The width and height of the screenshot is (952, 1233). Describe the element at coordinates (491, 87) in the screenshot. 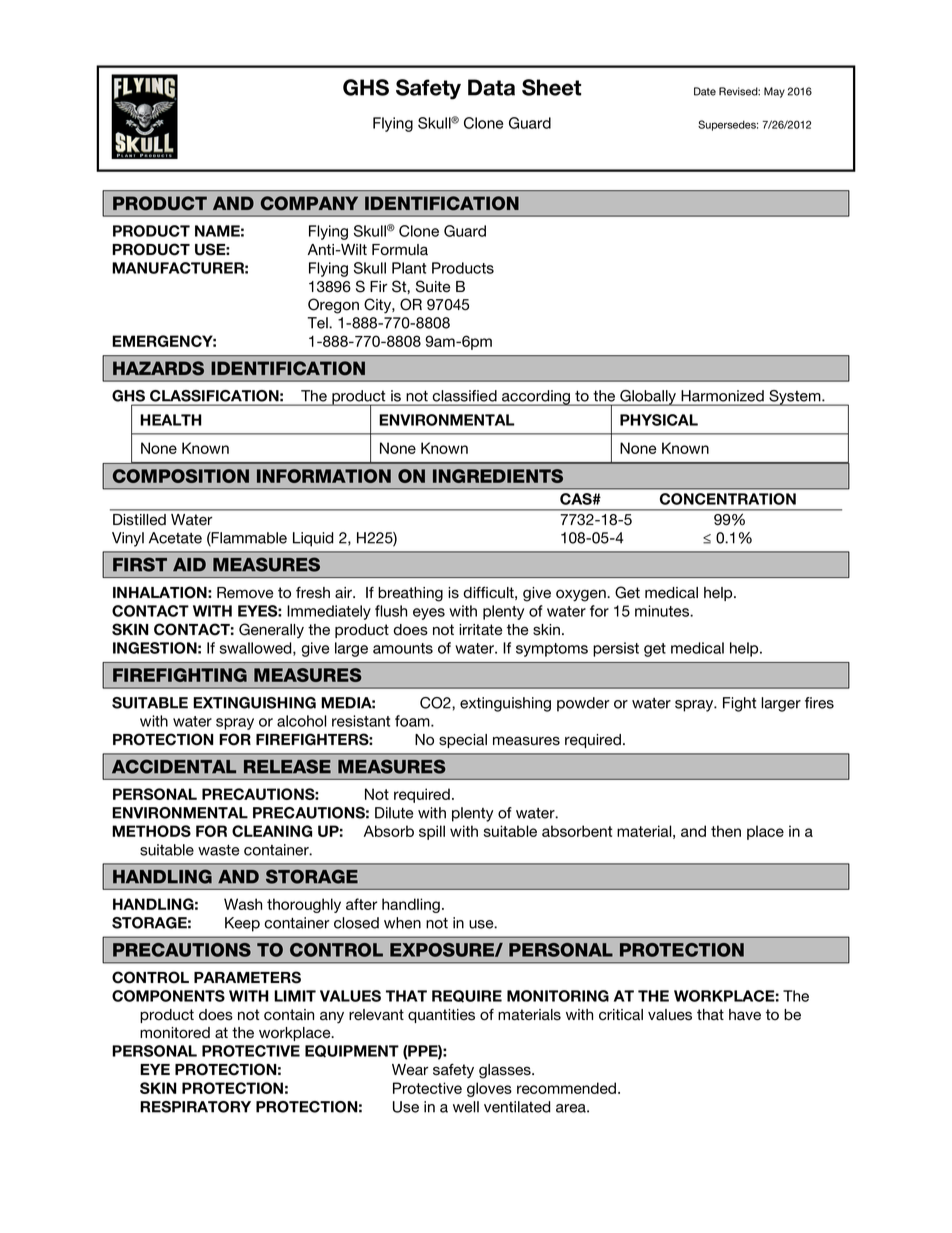

I see `Data` at that location.
